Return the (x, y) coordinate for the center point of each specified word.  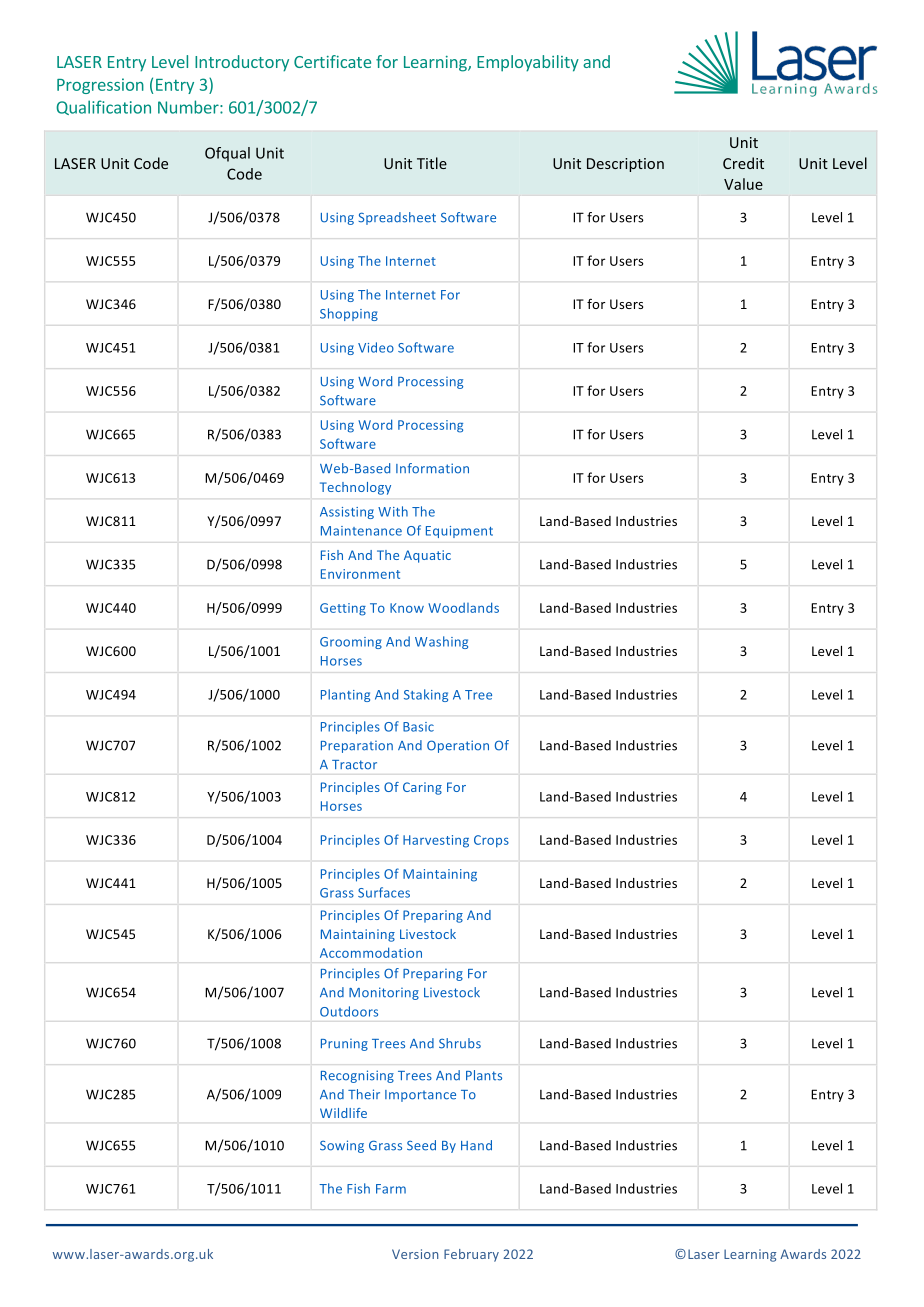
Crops (491, 841)
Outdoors (349, 1011)
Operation (458, 746)
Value (743, 184)
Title (432, 163)
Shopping (349, 314)
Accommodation (371, 952)
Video (376, 347)
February (471, 1255)
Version (415, 1254)
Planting (345, 695)
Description (625, 165)
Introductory (242, 63)
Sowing (342, 1146)
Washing (441, 642)
